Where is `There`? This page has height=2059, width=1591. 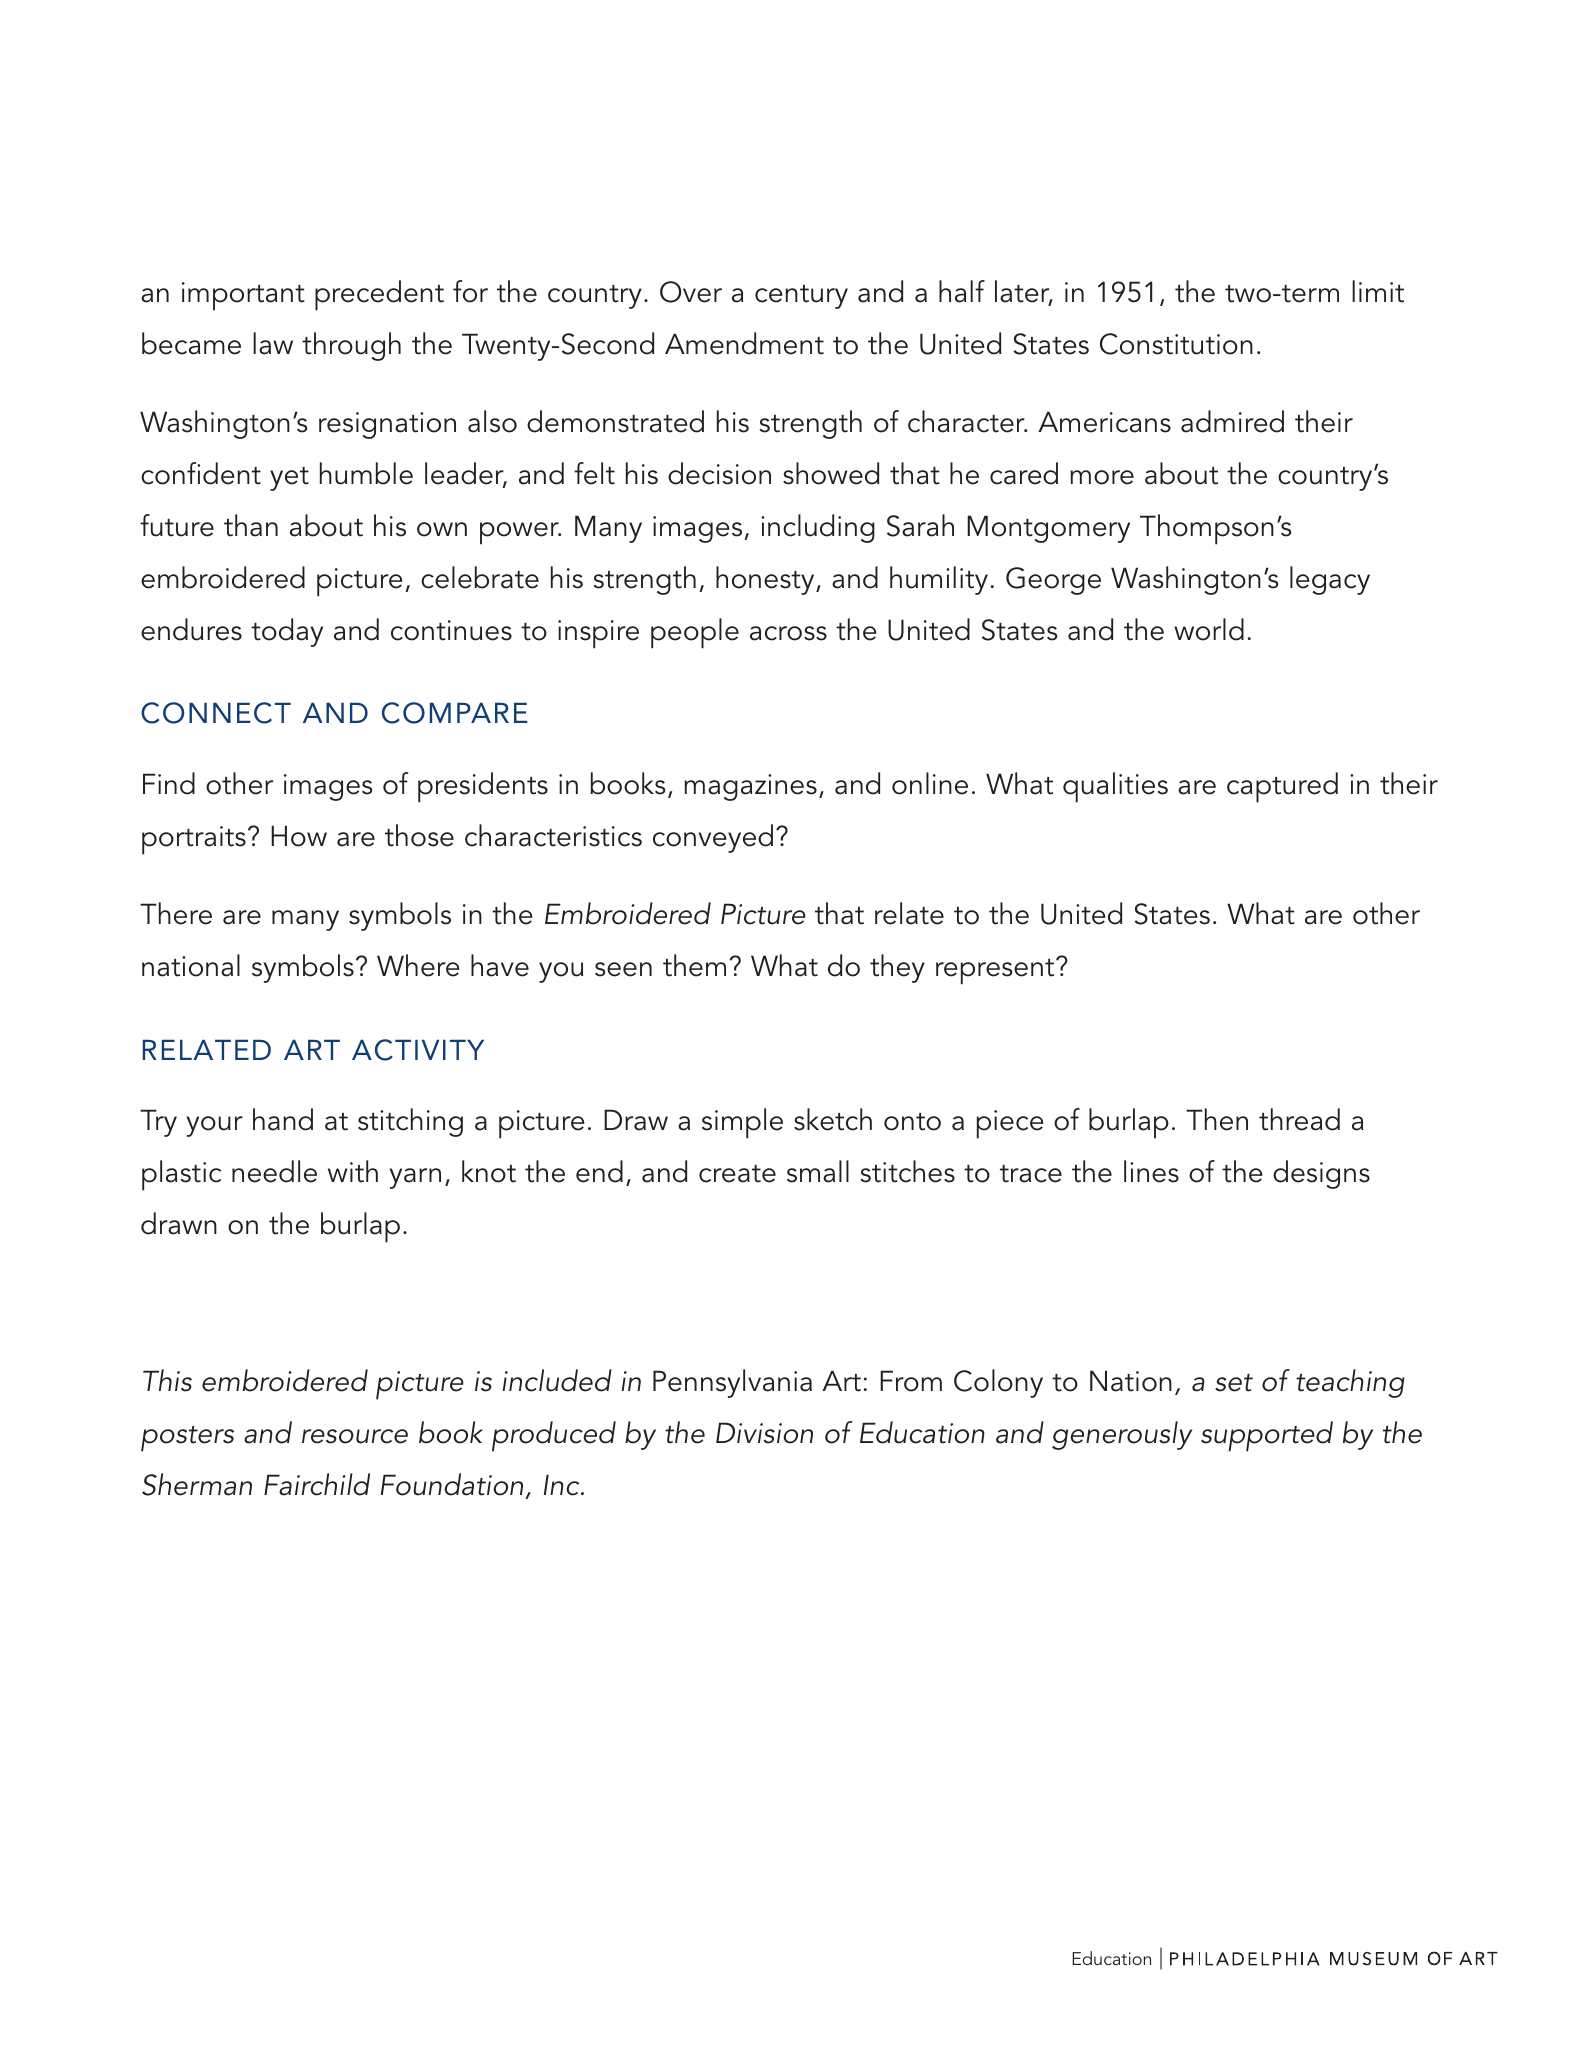
There is located at coordinates (176, 913).
